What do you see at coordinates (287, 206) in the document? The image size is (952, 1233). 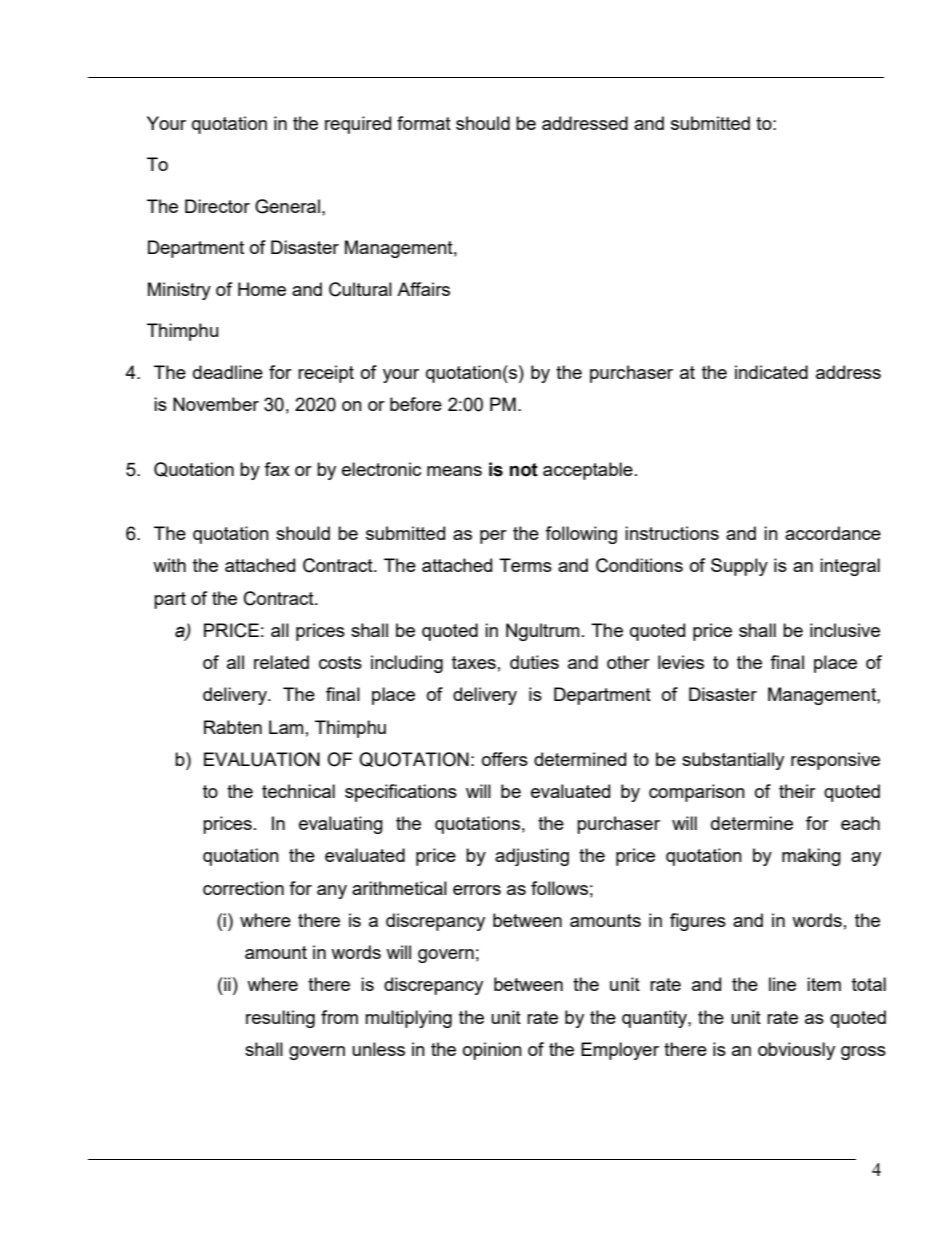 I see `General` at bounding box center [287, 206].
